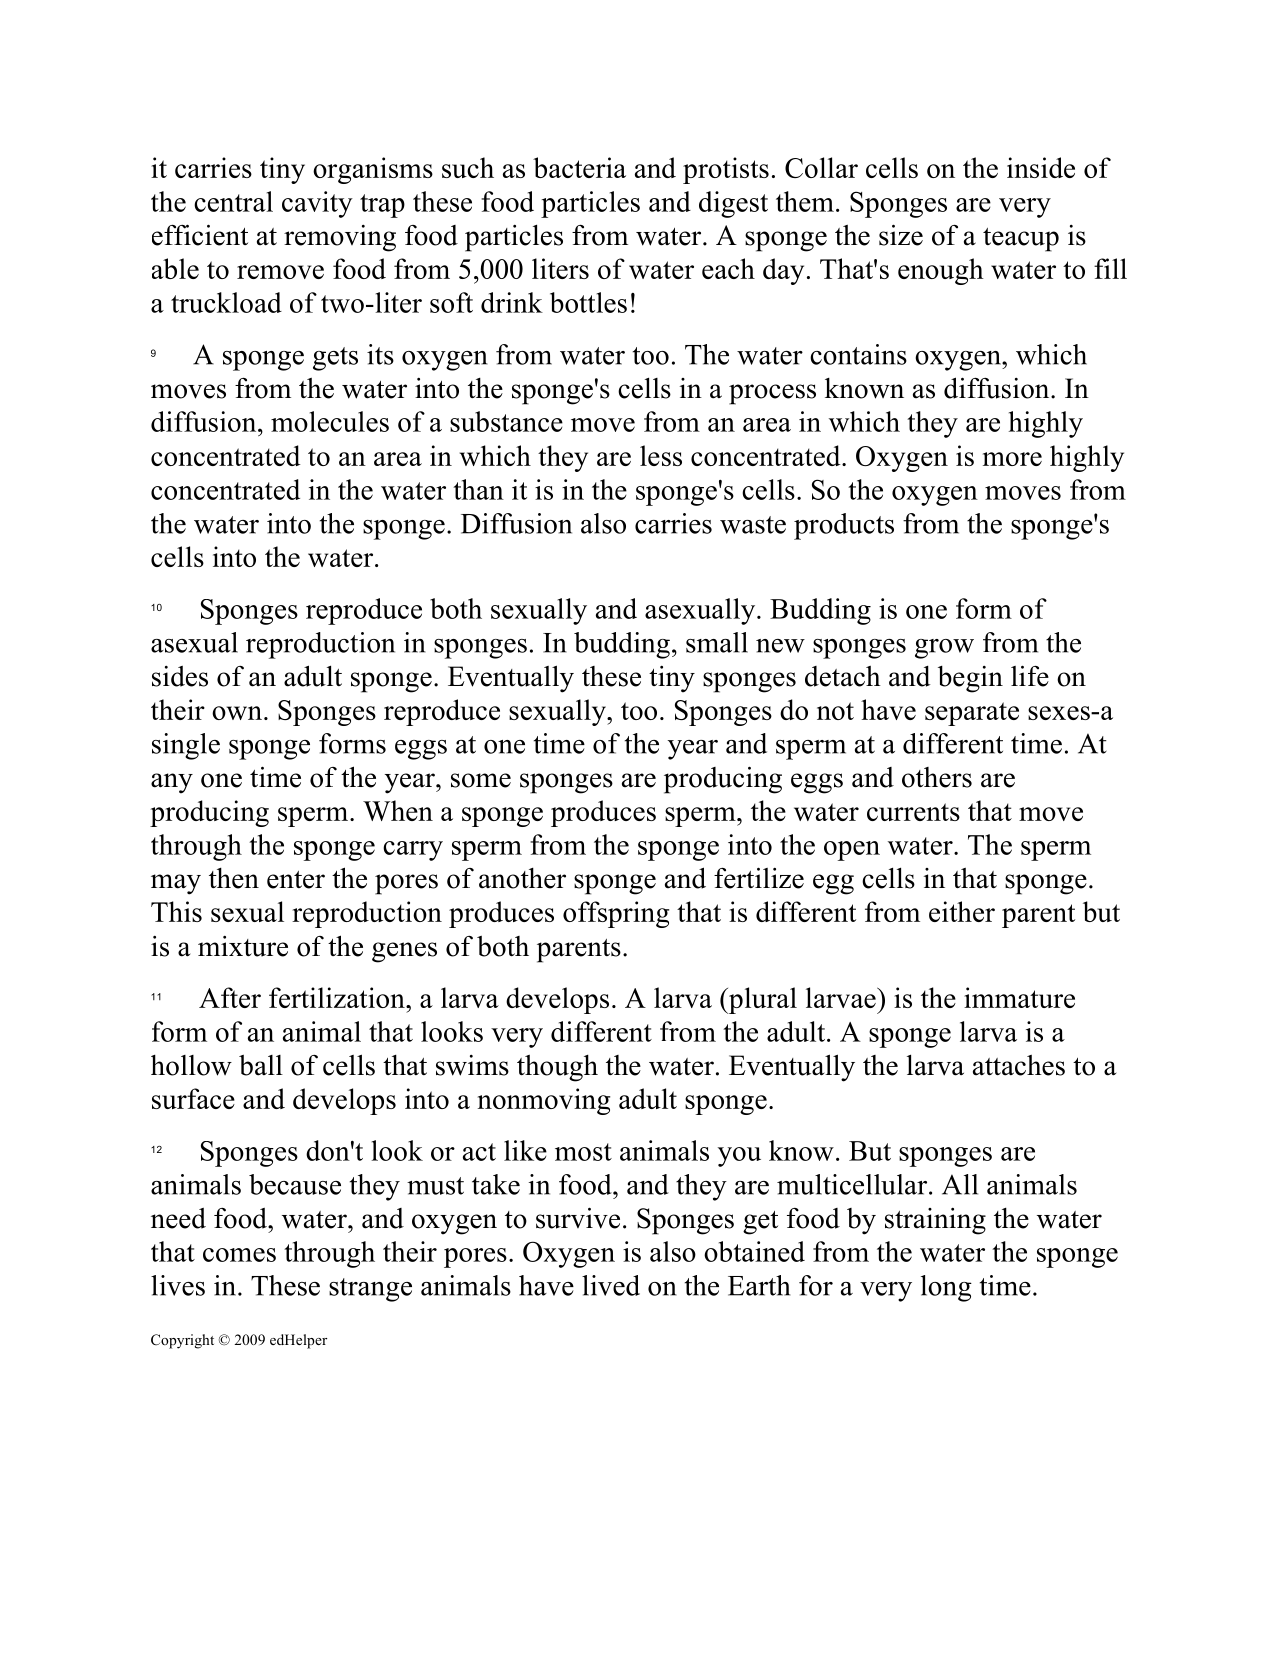  Describe the element at coordinates (557, 1068) in the document. I see `though` at that location.
